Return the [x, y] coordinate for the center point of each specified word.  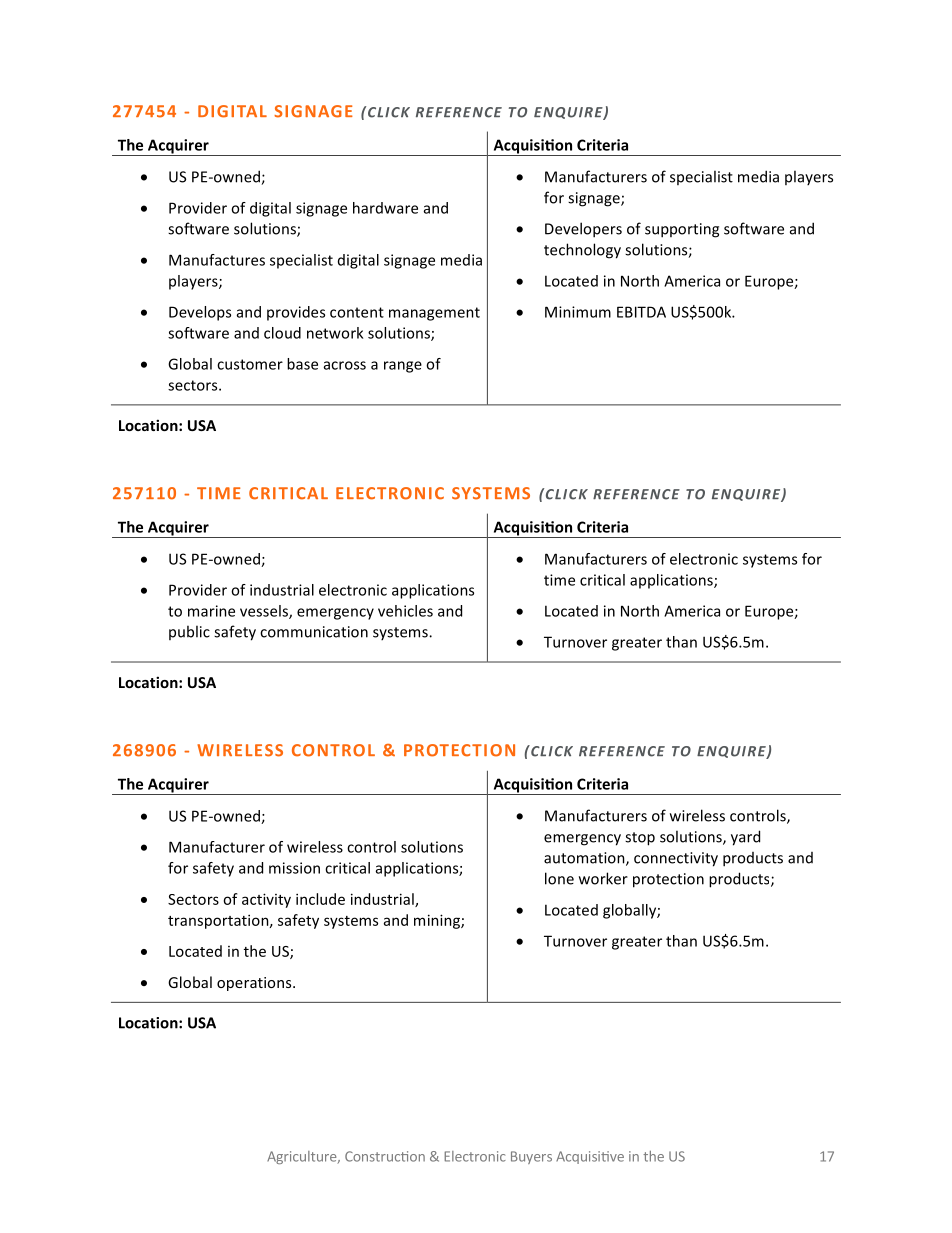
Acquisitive [590, 1157]
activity [266, 900]
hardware [385, 208]
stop [640, 839]
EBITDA [641, 312]
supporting [682, 230]
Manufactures [217, 260]
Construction [385, 1156]
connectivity [676, 859]
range [403, 367]
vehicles [405, 611]
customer [250, 364]
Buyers [531, 1157]
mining [438, 921]
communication [314, 632]
